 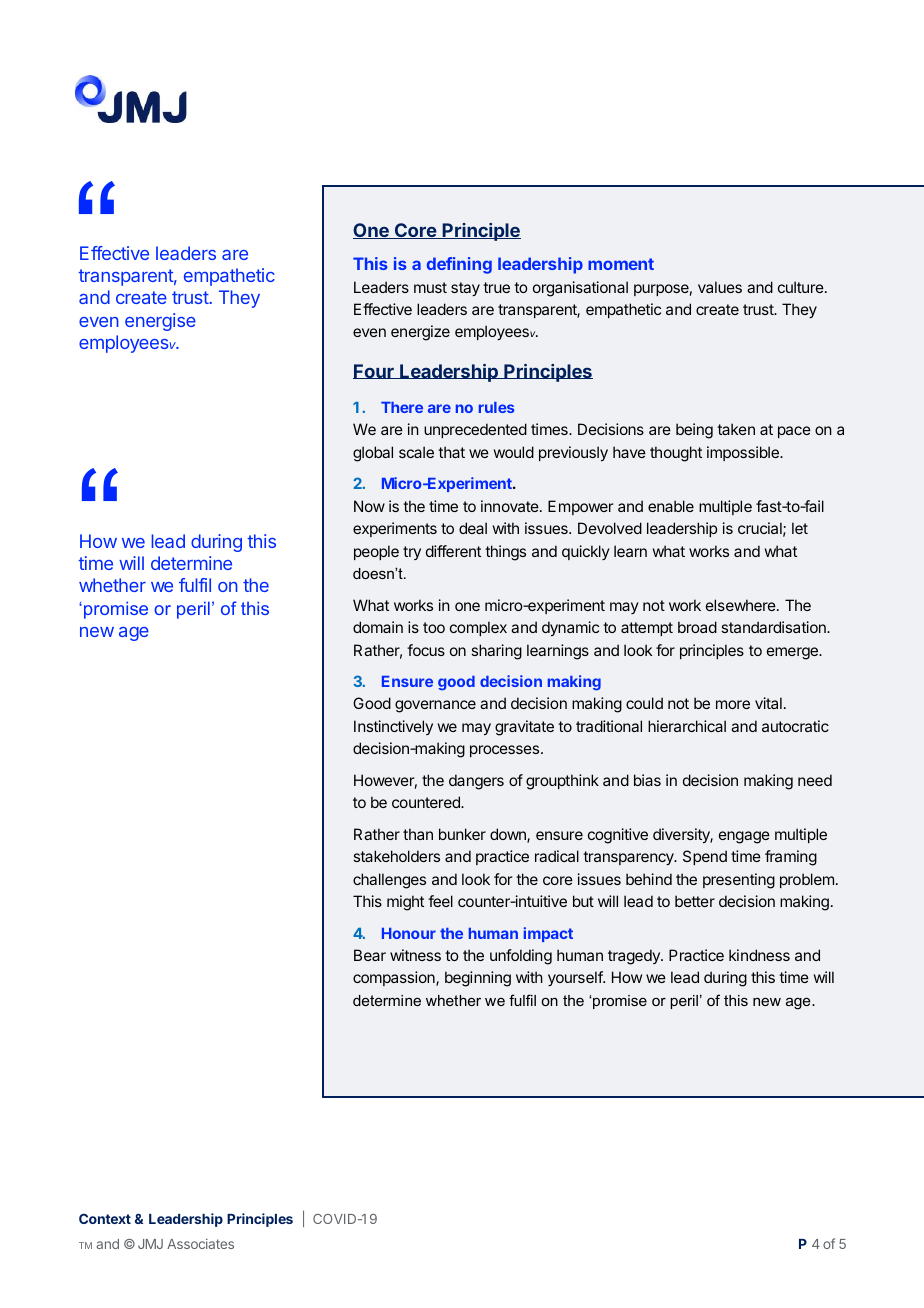 I want to click on stay, so click(x=465, y=289).
